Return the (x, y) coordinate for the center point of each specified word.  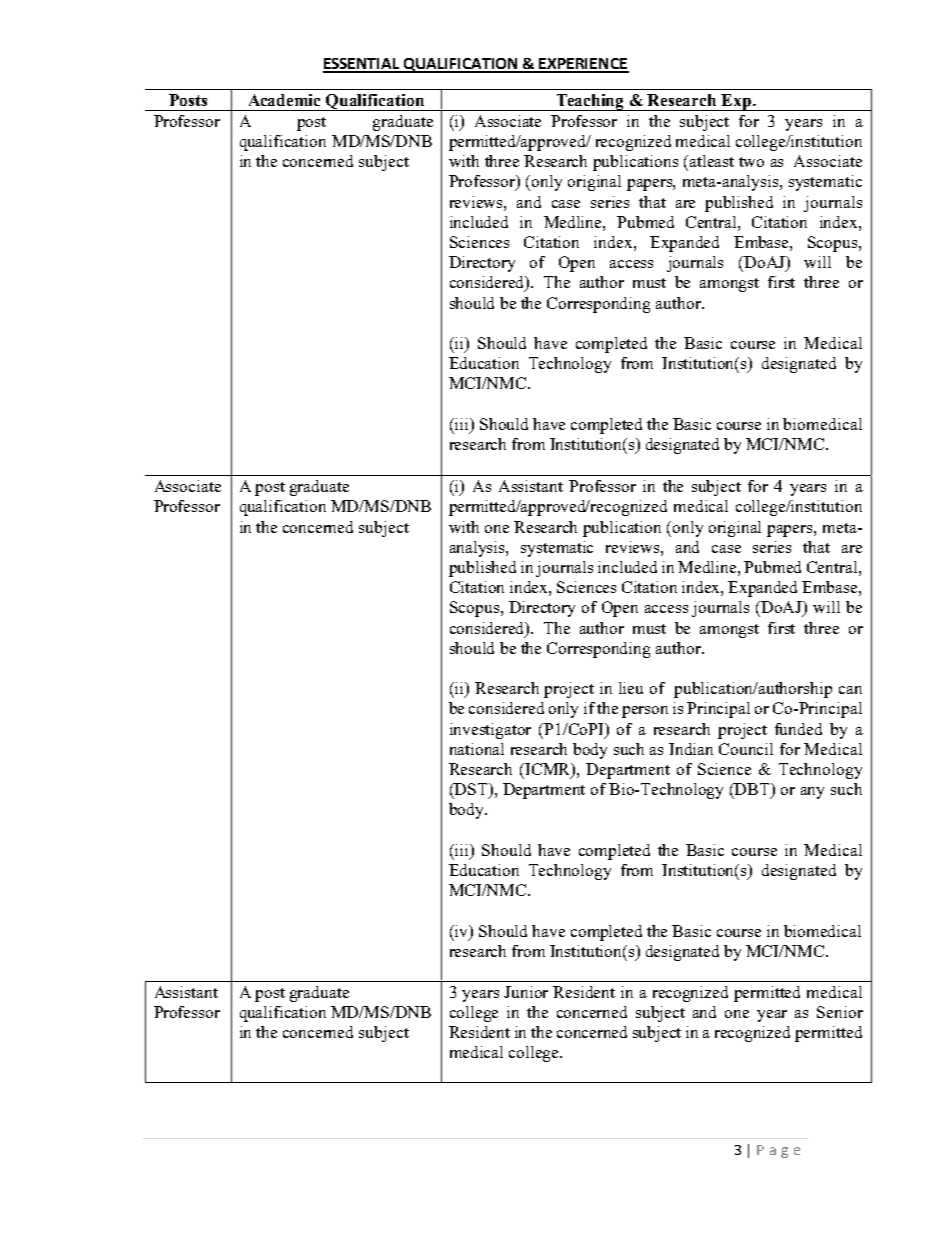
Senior (840, 1012)
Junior (526, 992)
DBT (753, 790)
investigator (490, 731)
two (751, 162)
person (645, 712)
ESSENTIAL (362, 65)
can (850, 690)
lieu (631, 688)
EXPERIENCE (583, 65)
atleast (712, 161)
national (477, 749)
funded (798, 729)
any (812, 793)
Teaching (590, 102)
